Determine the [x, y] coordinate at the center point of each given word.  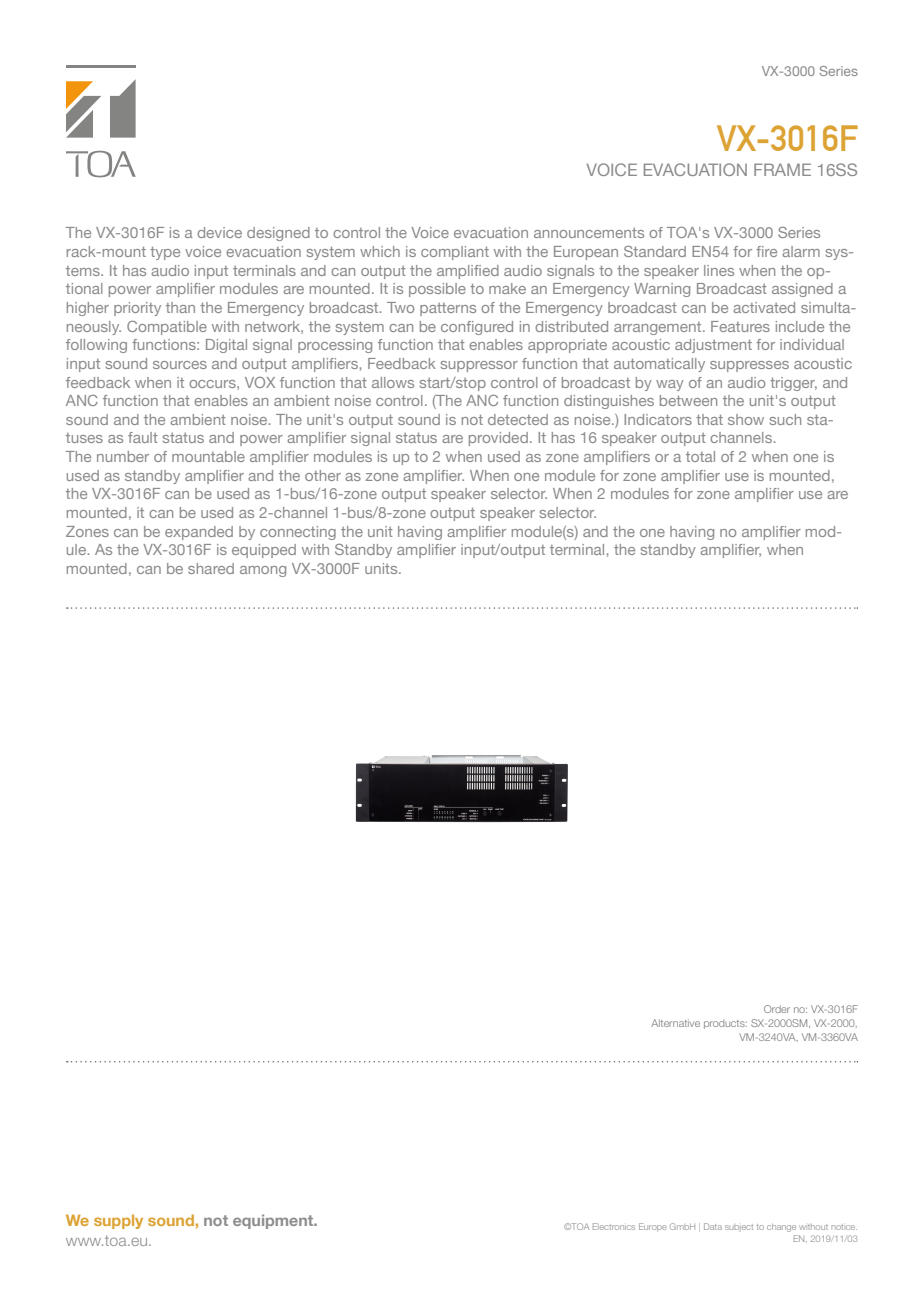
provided [498, 439]
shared [211, 568]
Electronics [614, 1226]
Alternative [675, 1023]
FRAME [782, 169]
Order [777, 1009]
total [700, 456]
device [219, 232]
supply [118, 1221]
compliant [455, 253]
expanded [199, 533]
